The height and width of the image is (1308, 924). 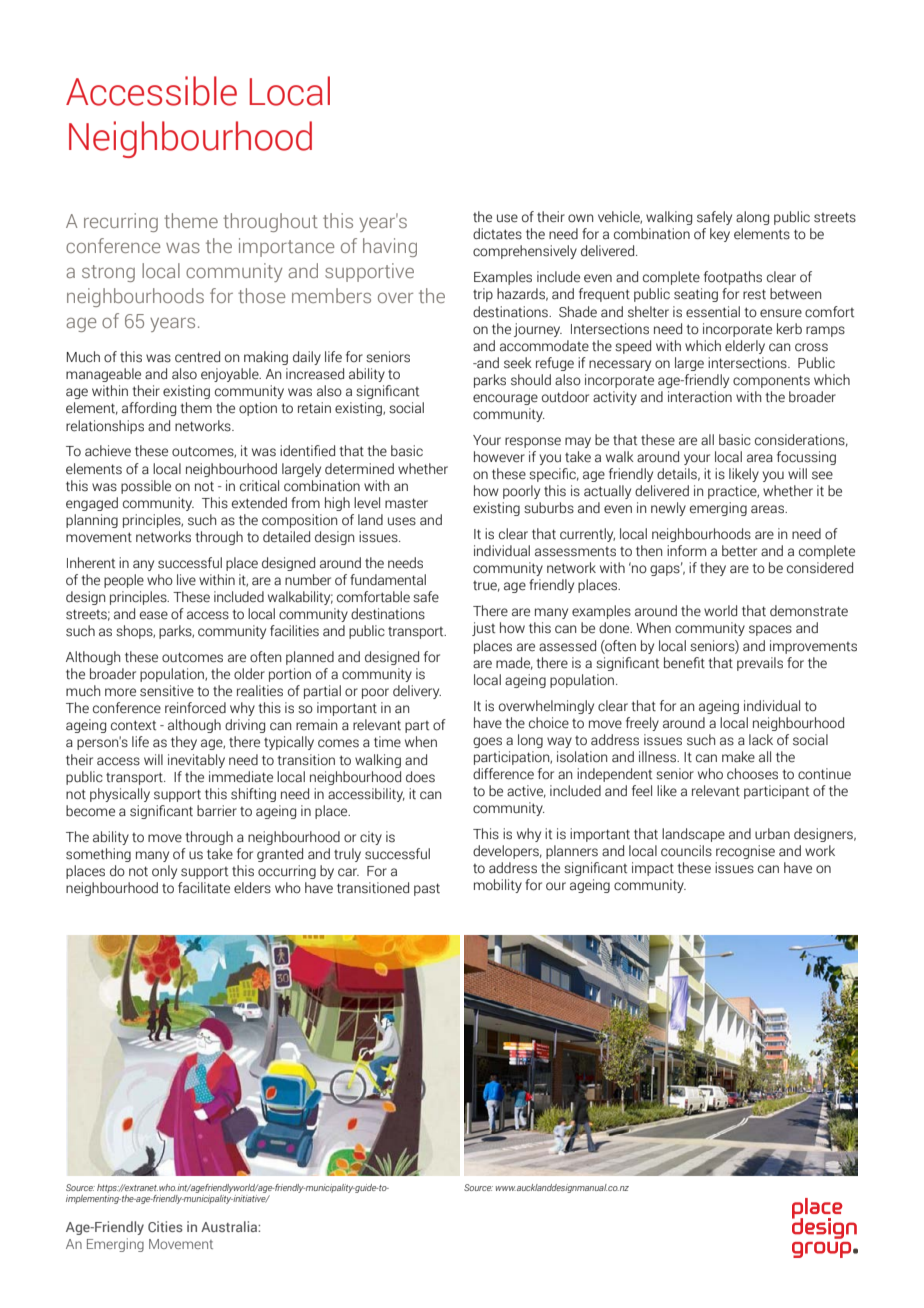 What do you see at coordinates (165, 1226) in the image?
I see `Cities` at bounding box center [165, 1226].
